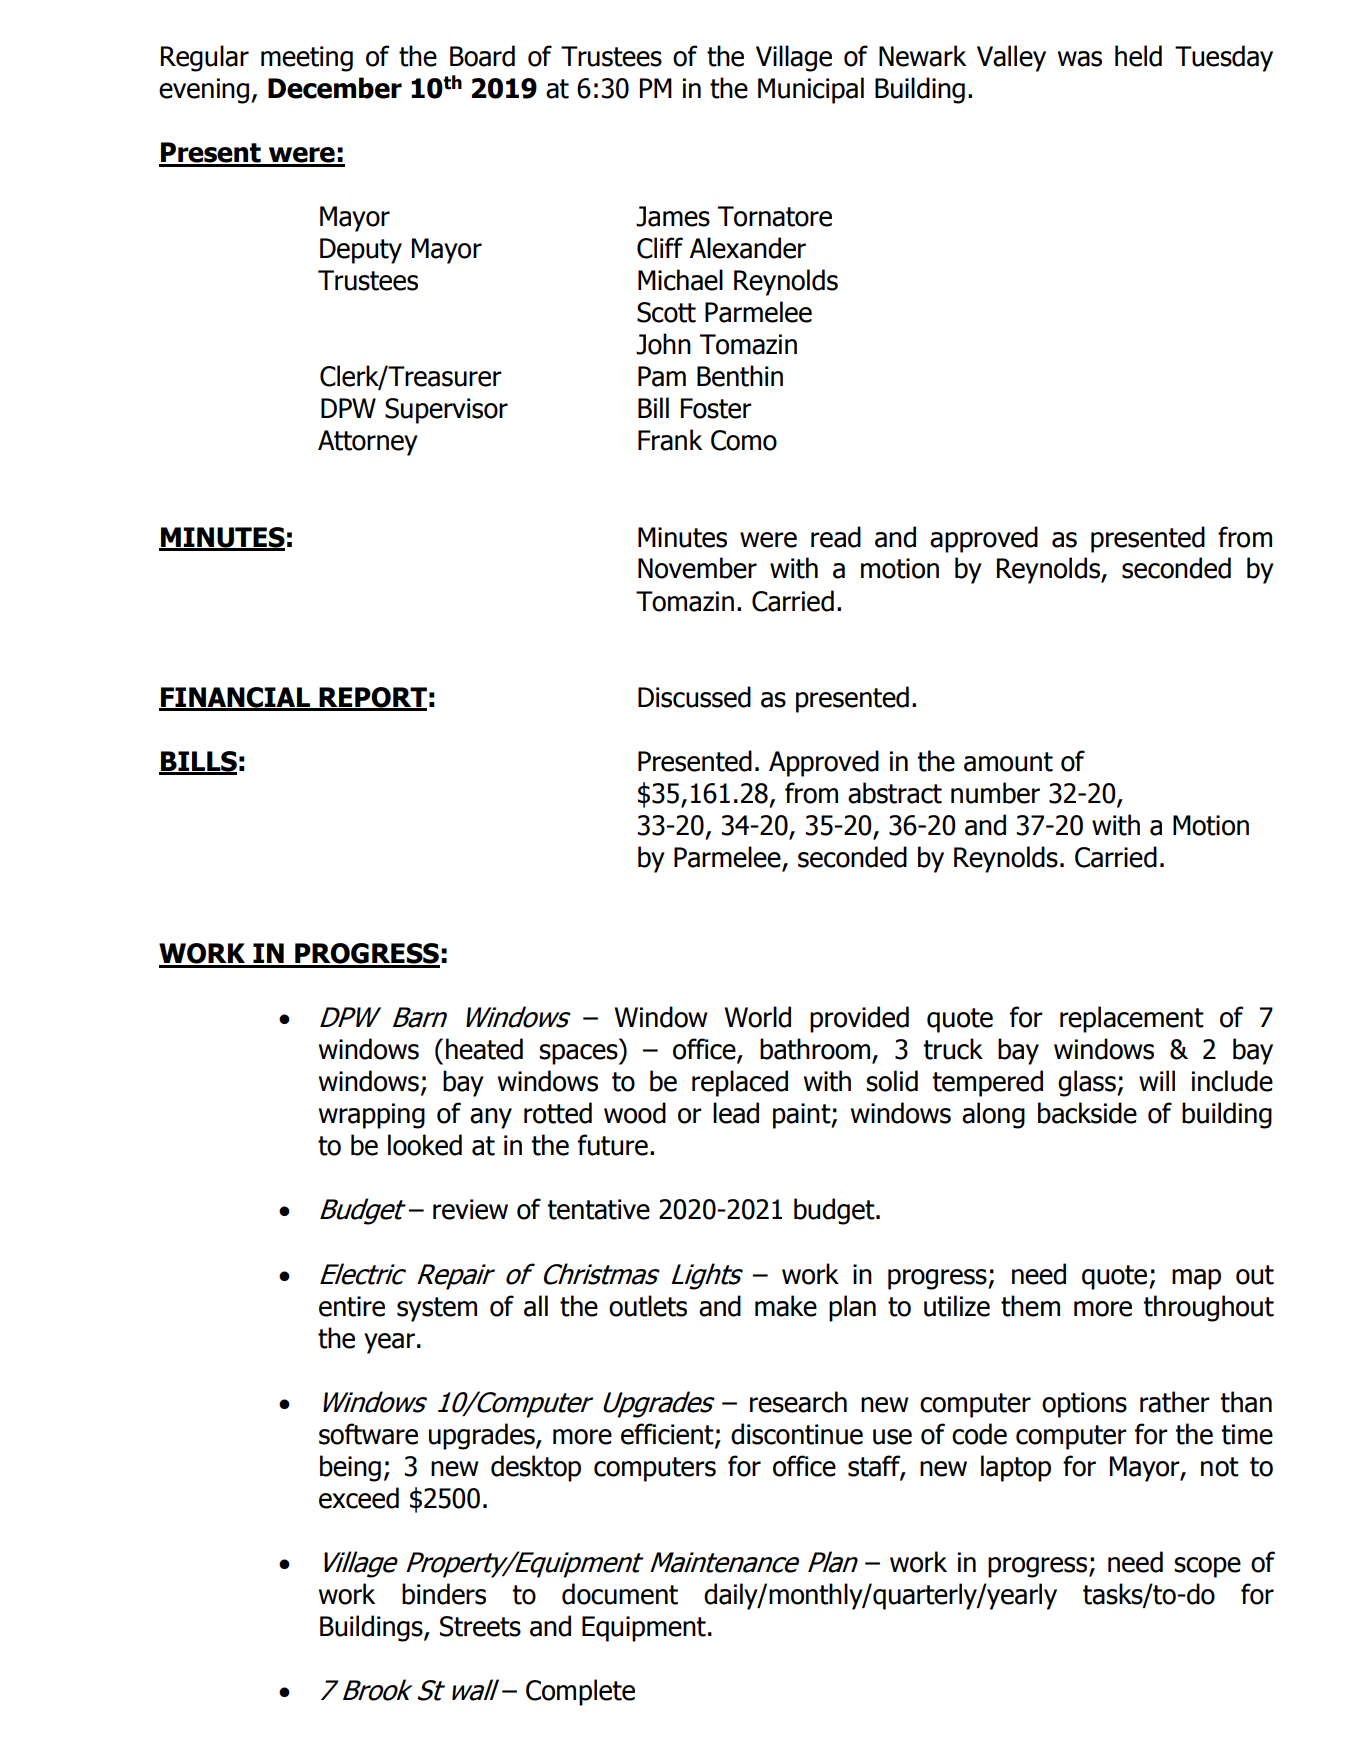 The image size is (1353, 1751). Describe the element at coordinates (811, 90) in the image. I see `Municipal` at that location.
